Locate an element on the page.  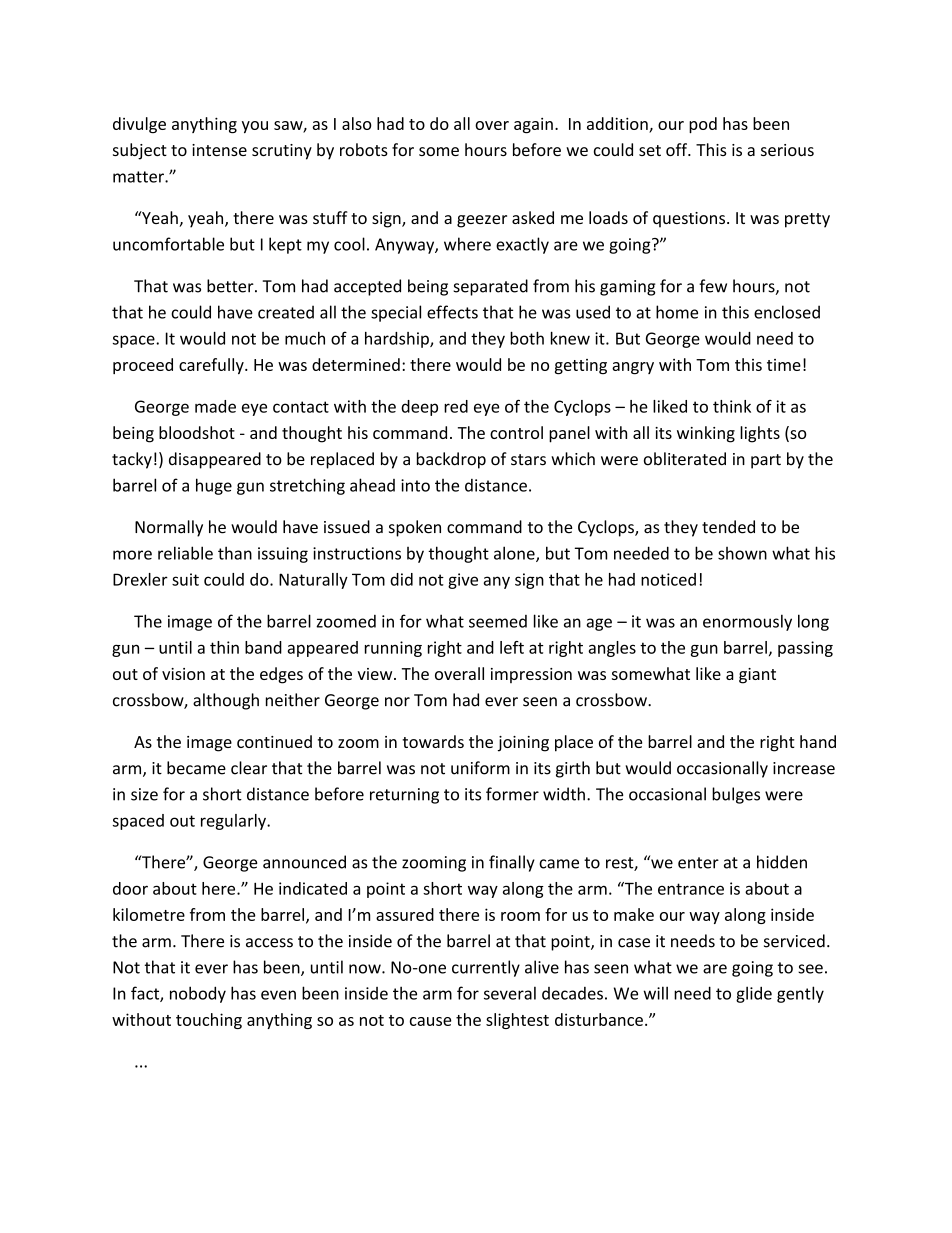
clear is located at coordinates (249, 768).
